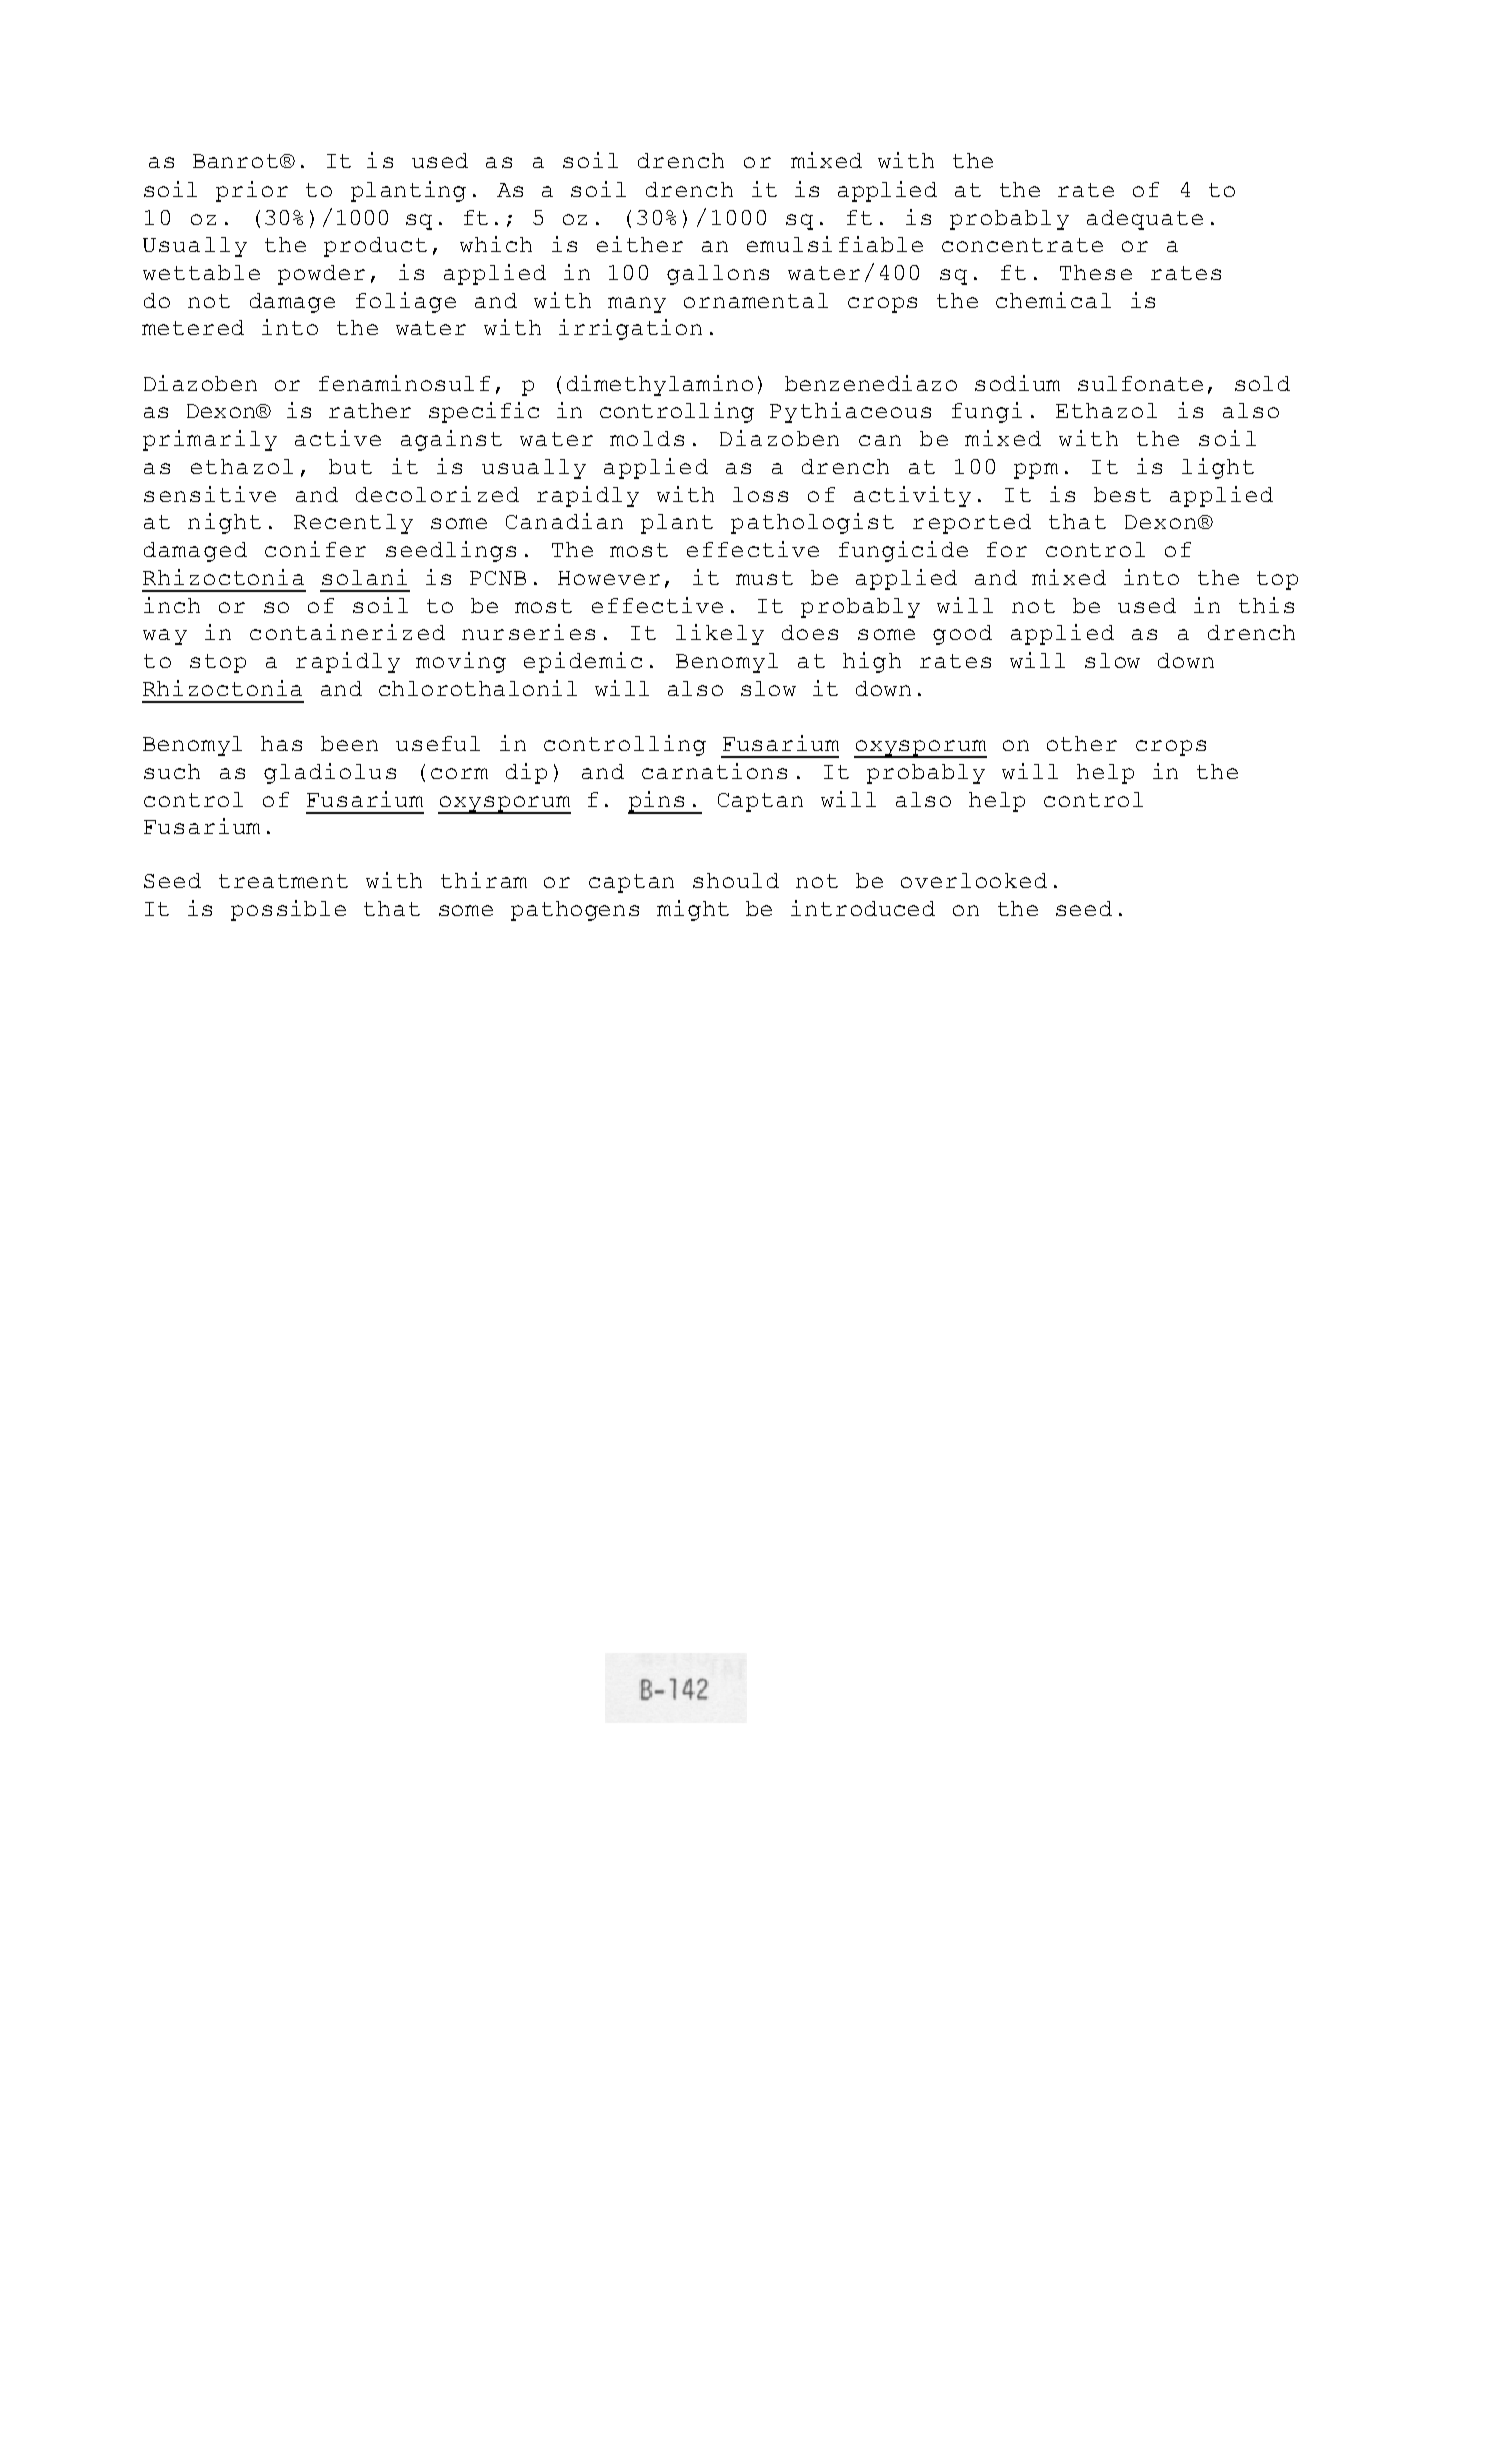 The image size is (1489, 2452). Describe the element at coordinates (252, 191) in the document. I see `prior` at that location.
